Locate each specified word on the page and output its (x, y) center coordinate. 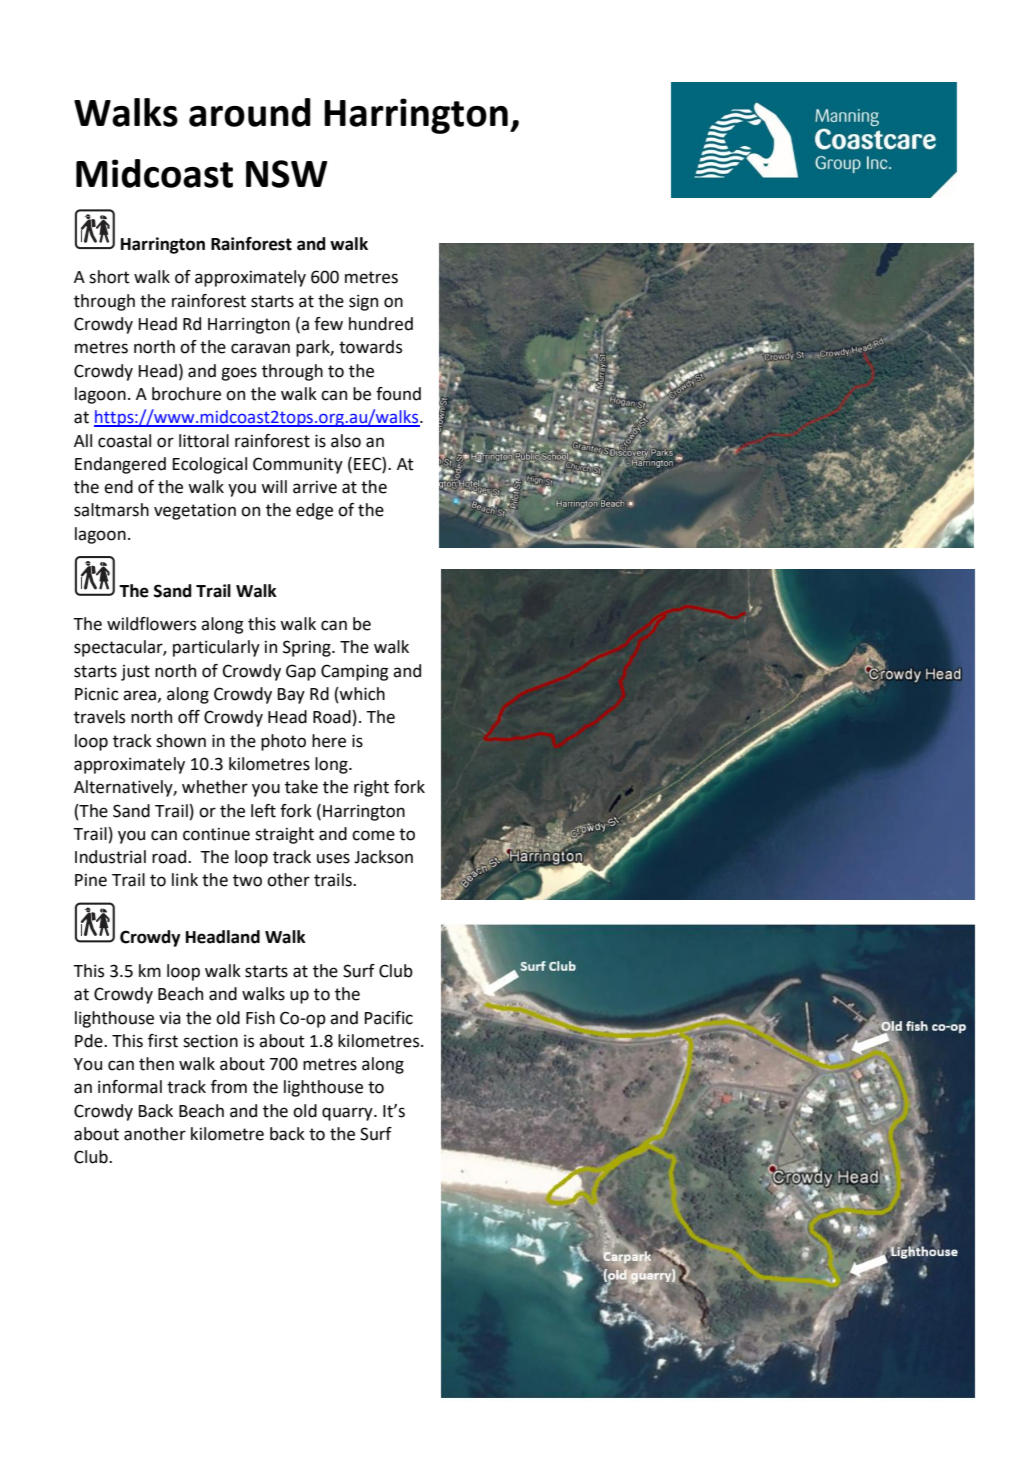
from (229, 1087)
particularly (216, 648)
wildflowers (151, 624)
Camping (354, 672)
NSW (286, 174)
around (250, 112)
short (109, 277)
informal (130, 1087)
